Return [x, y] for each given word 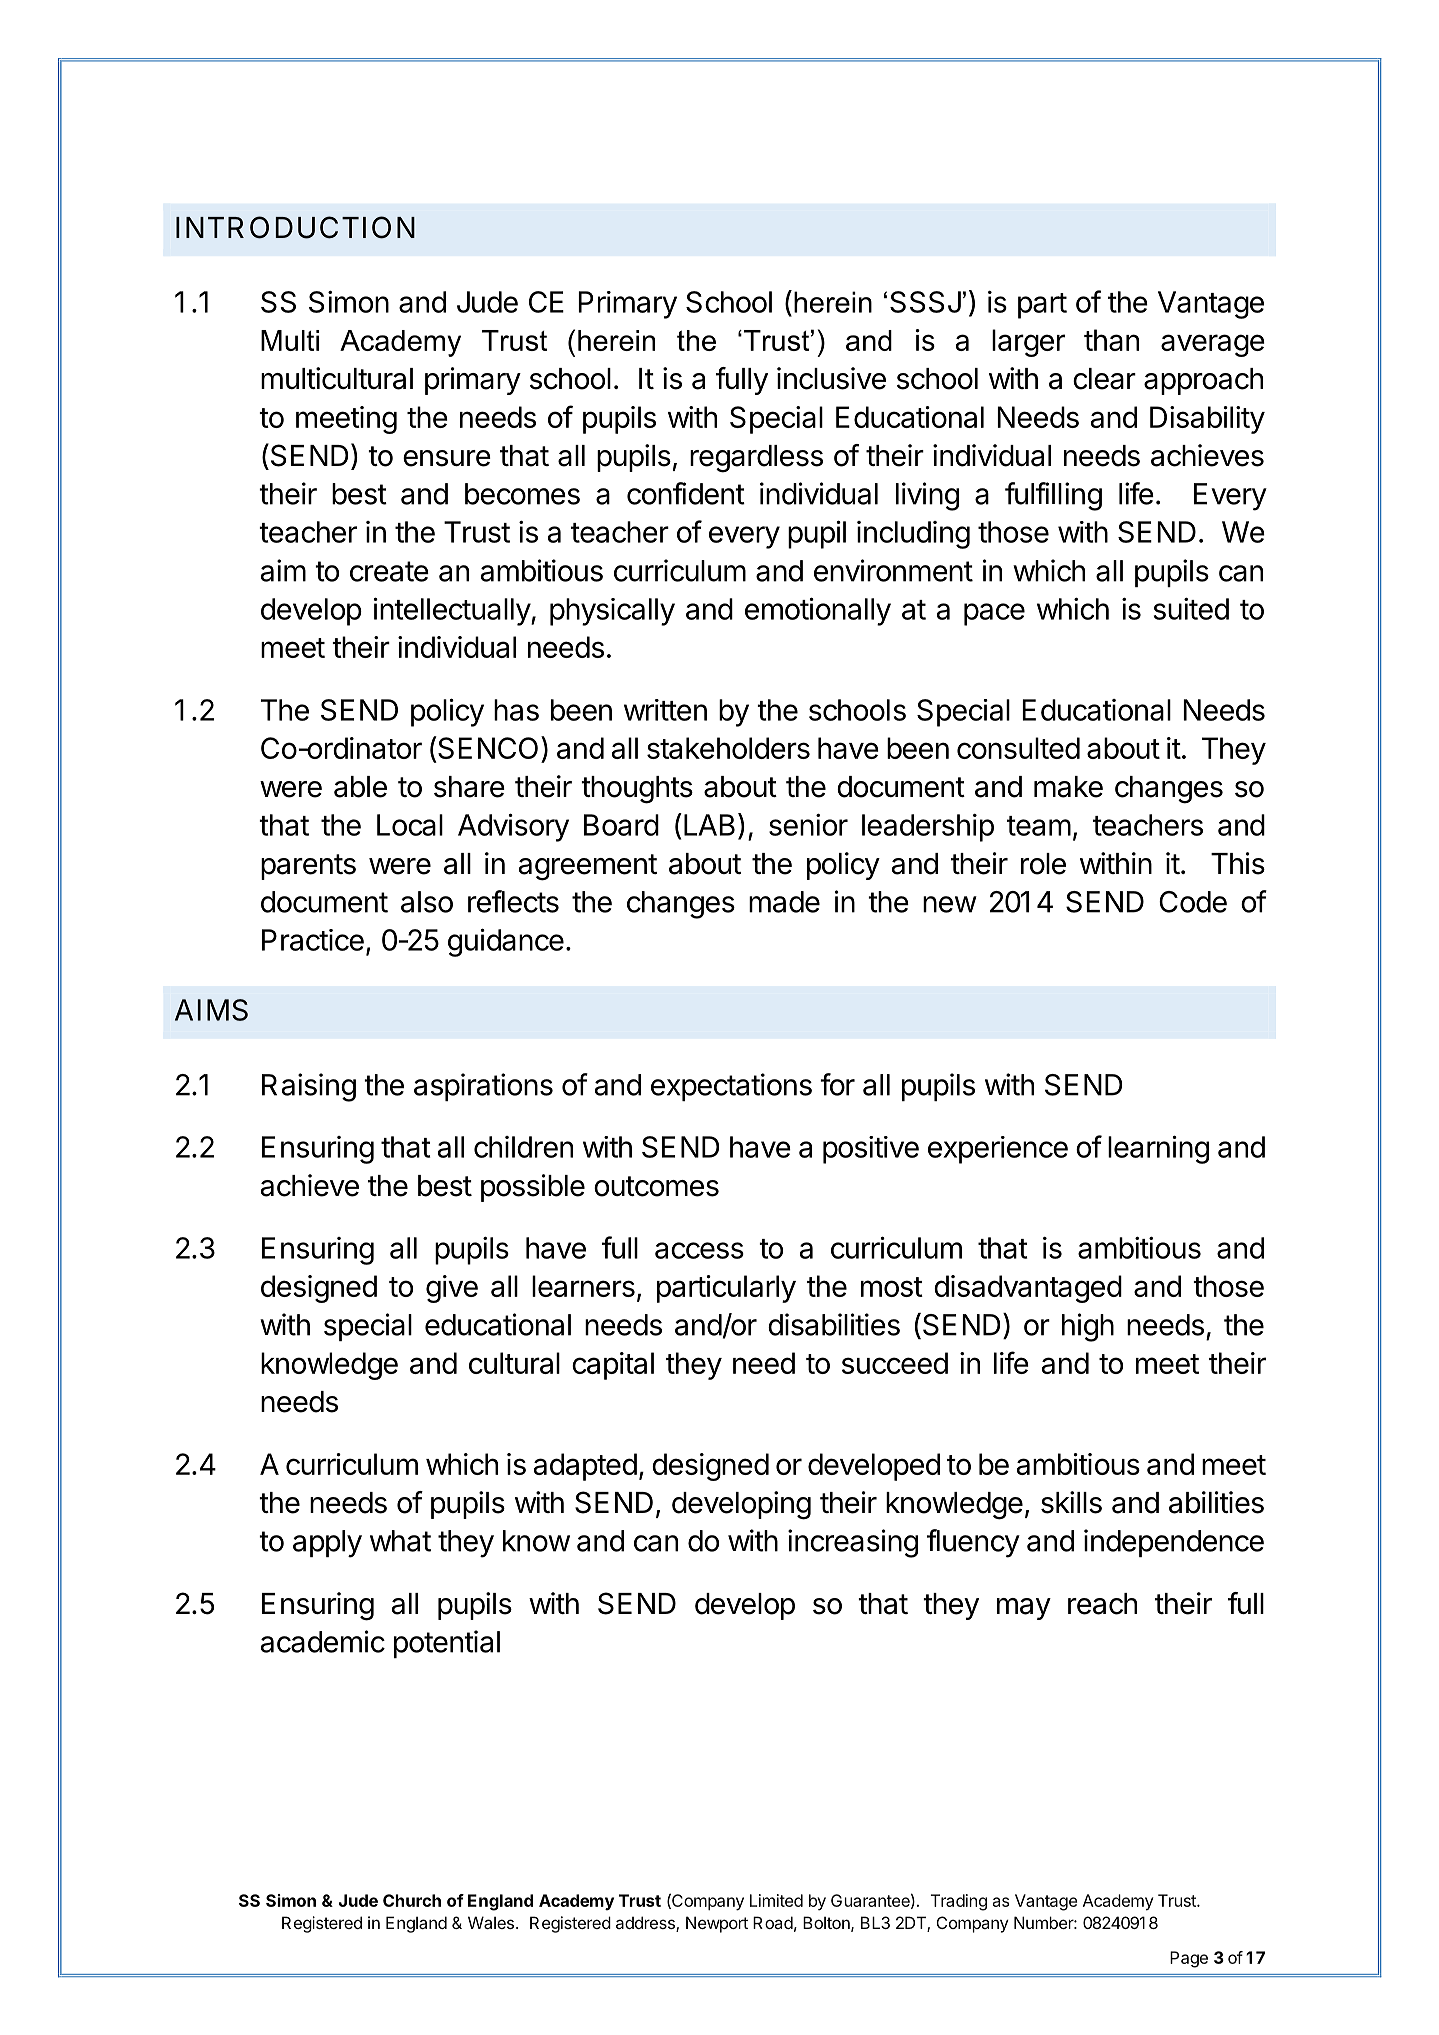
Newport [717, 1924]
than [1111, 340]
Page [1189, 1959]
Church [412, 1900]
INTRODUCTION [295, 227]
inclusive [831, 378]
